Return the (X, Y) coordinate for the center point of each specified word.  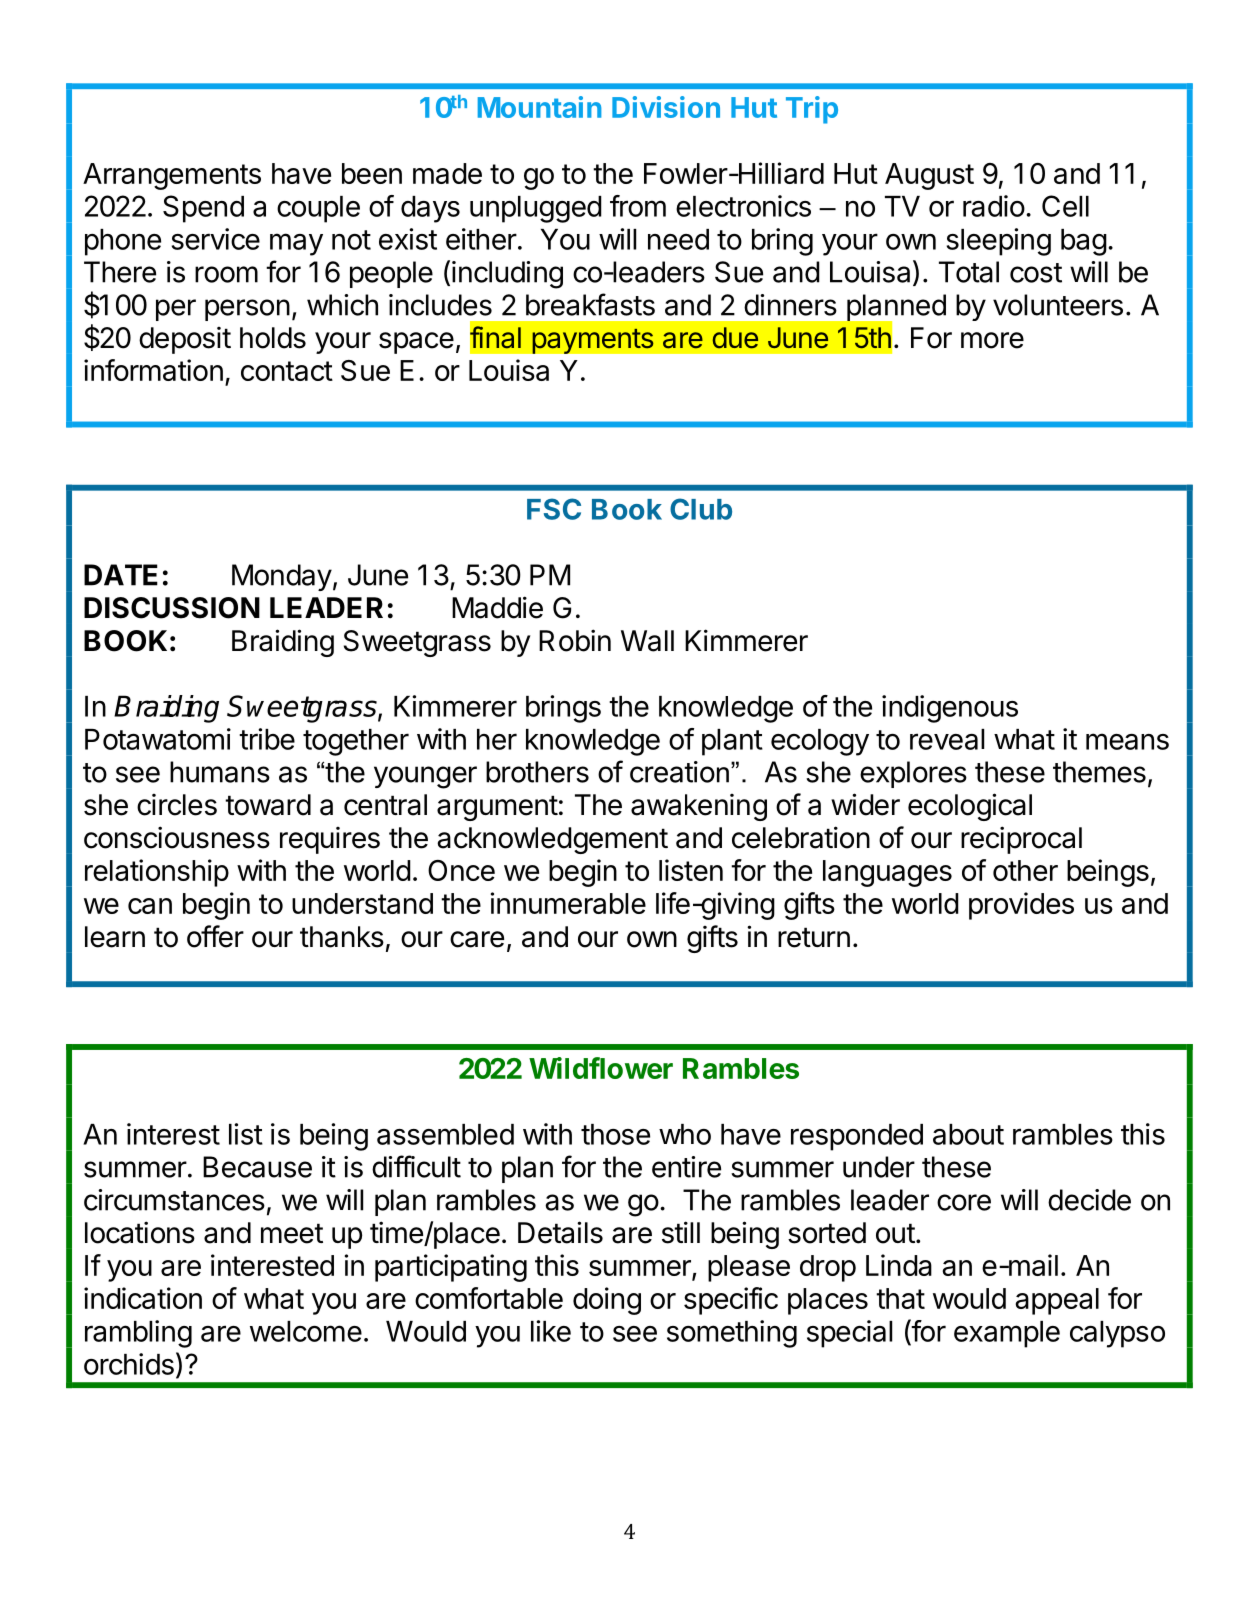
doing (607, 1301)
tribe (267, 739)
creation (679, 772)
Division (666, 107)
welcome (306, 1331)
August (929, 176)
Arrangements (172, 176)
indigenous (950, 709)
